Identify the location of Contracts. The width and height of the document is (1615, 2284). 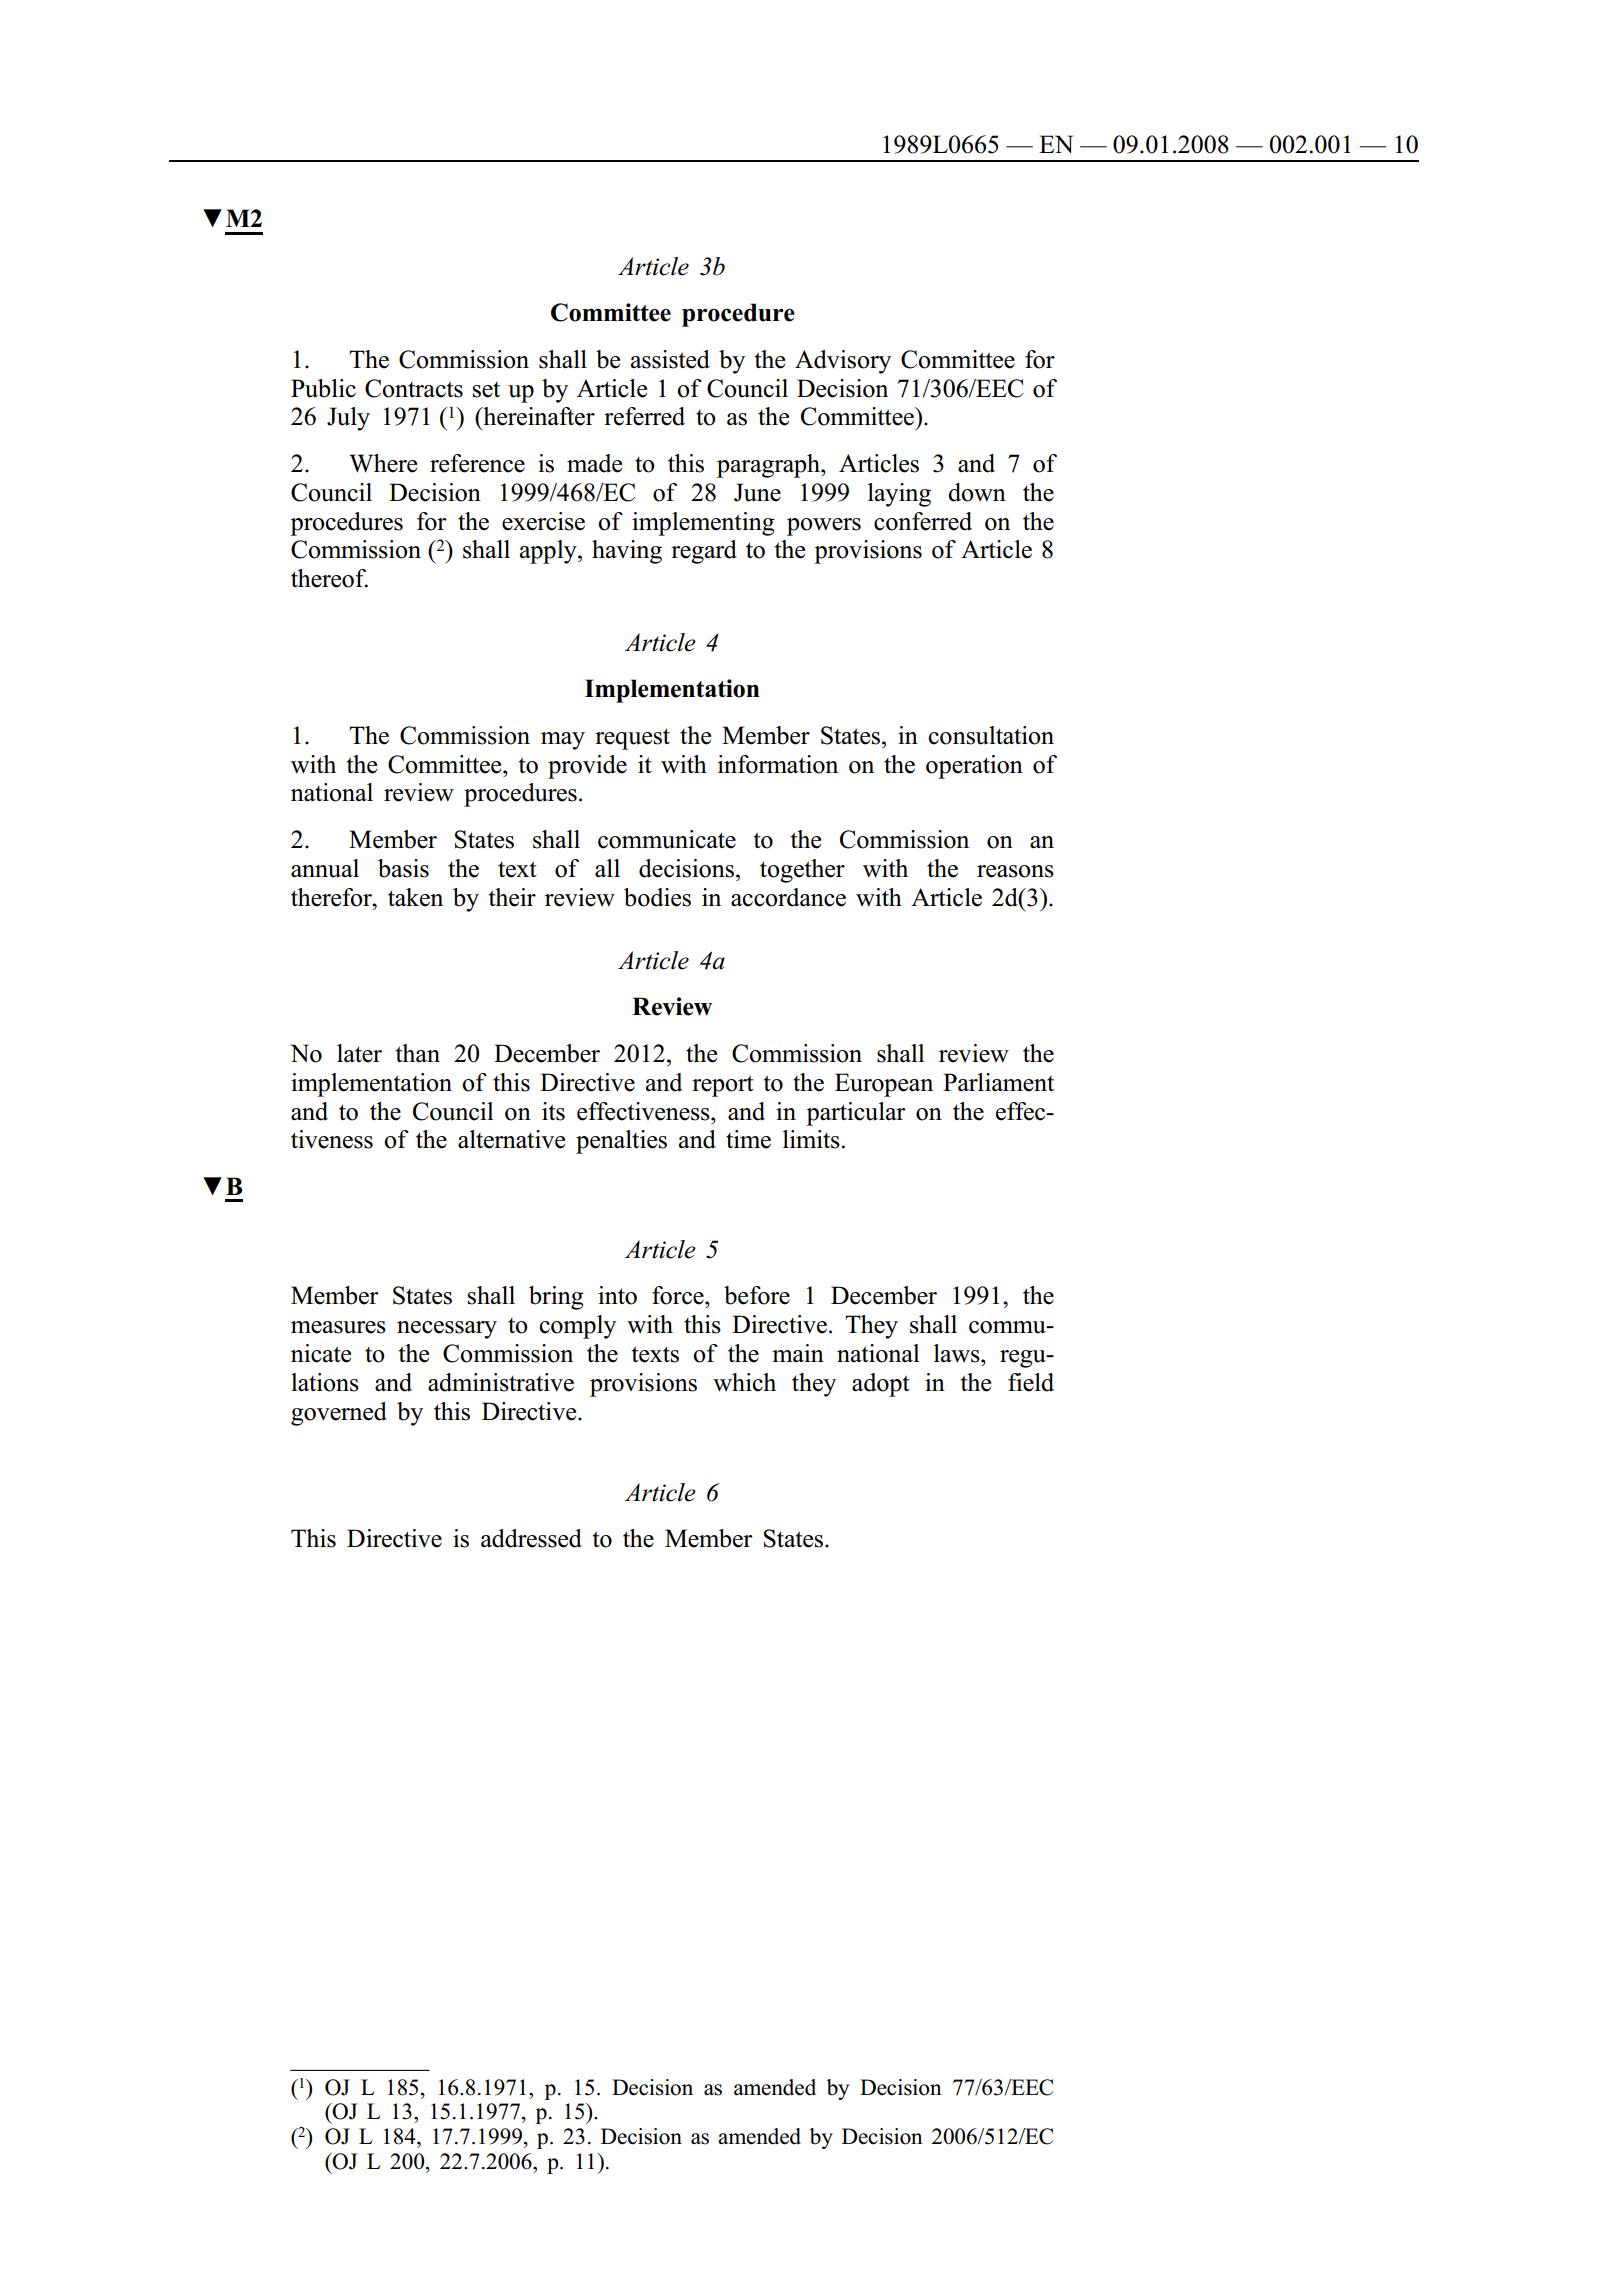
(414, 388).
